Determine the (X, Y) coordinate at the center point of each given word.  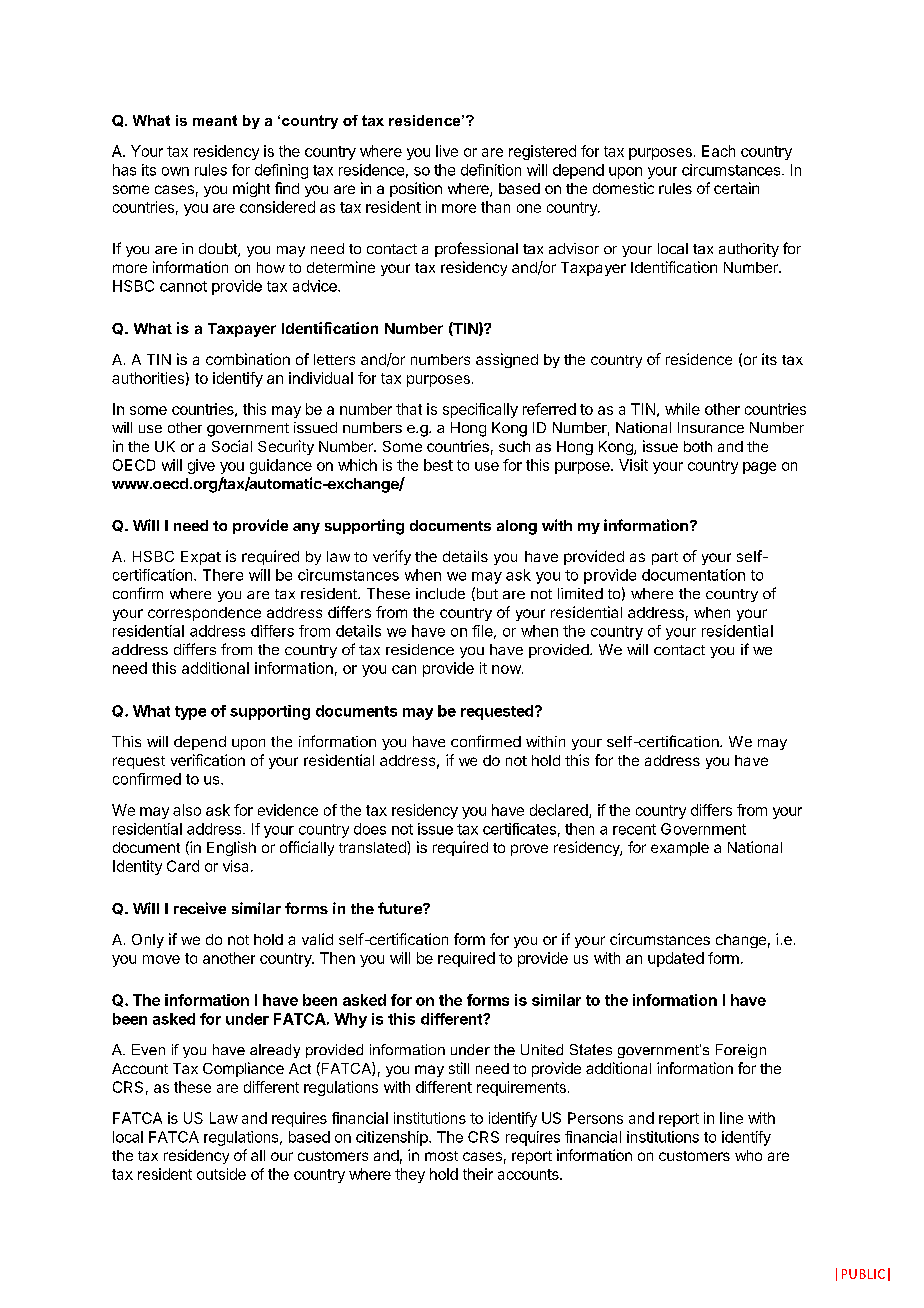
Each (718, 151)
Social (232, 446)
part (665, 558)
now (507, 669)
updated (676, 959)
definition (491, 170)
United (542, 1049)
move (161, 959)
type (190, 713)
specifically (480, 410)
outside (221, 1174)
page (759, 468)
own (175, 171)
